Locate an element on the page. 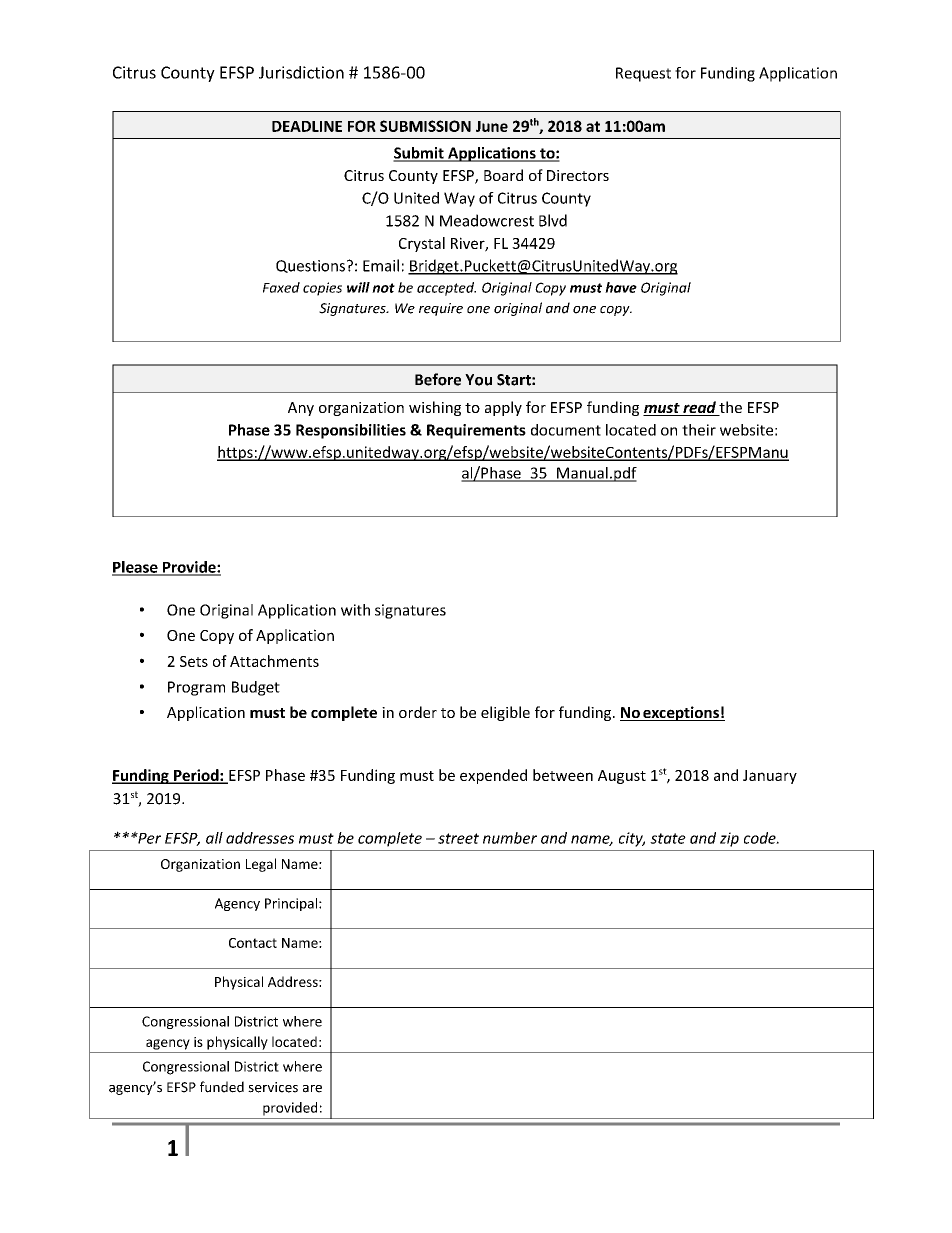  with is located at coordinates (355, 610).
